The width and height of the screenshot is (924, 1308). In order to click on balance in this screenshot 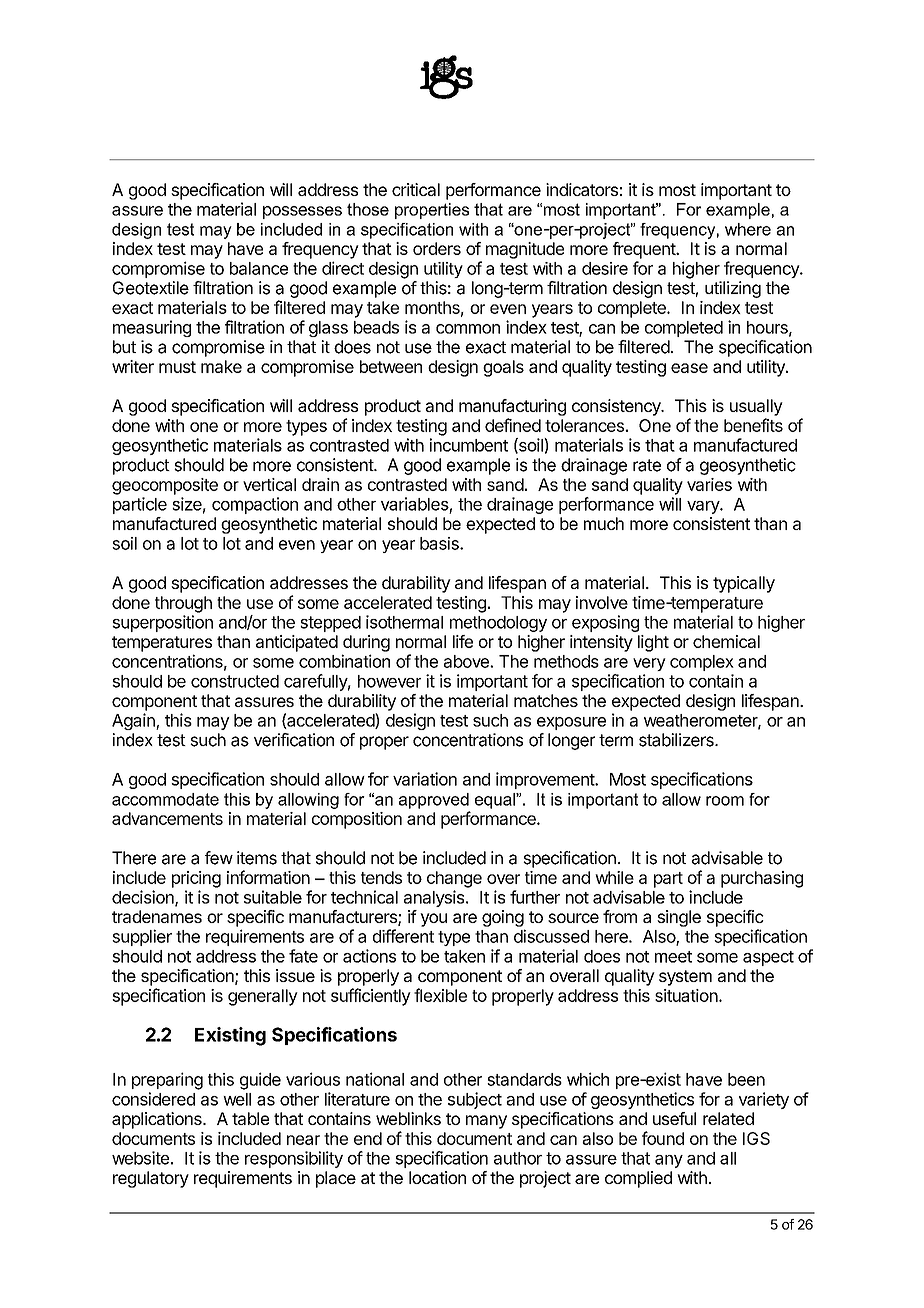, I will do `click(259, 268)`.
